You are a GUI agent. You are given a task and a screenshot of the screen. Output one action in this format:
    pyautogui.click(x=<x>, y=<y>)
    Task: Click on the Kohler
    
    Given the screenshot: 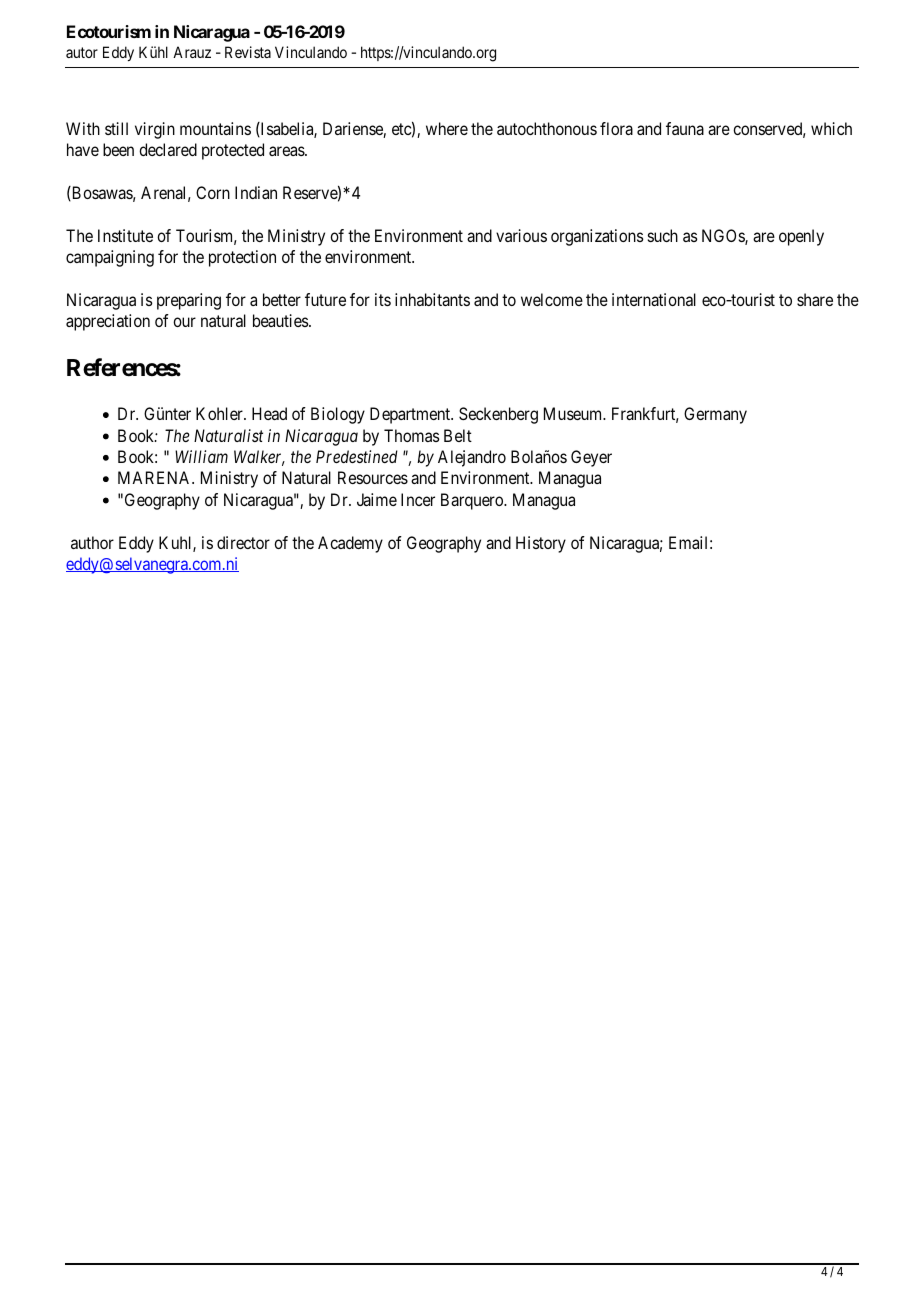 What is the action you would take?
    pyautogui.click(x=220, y=413)
